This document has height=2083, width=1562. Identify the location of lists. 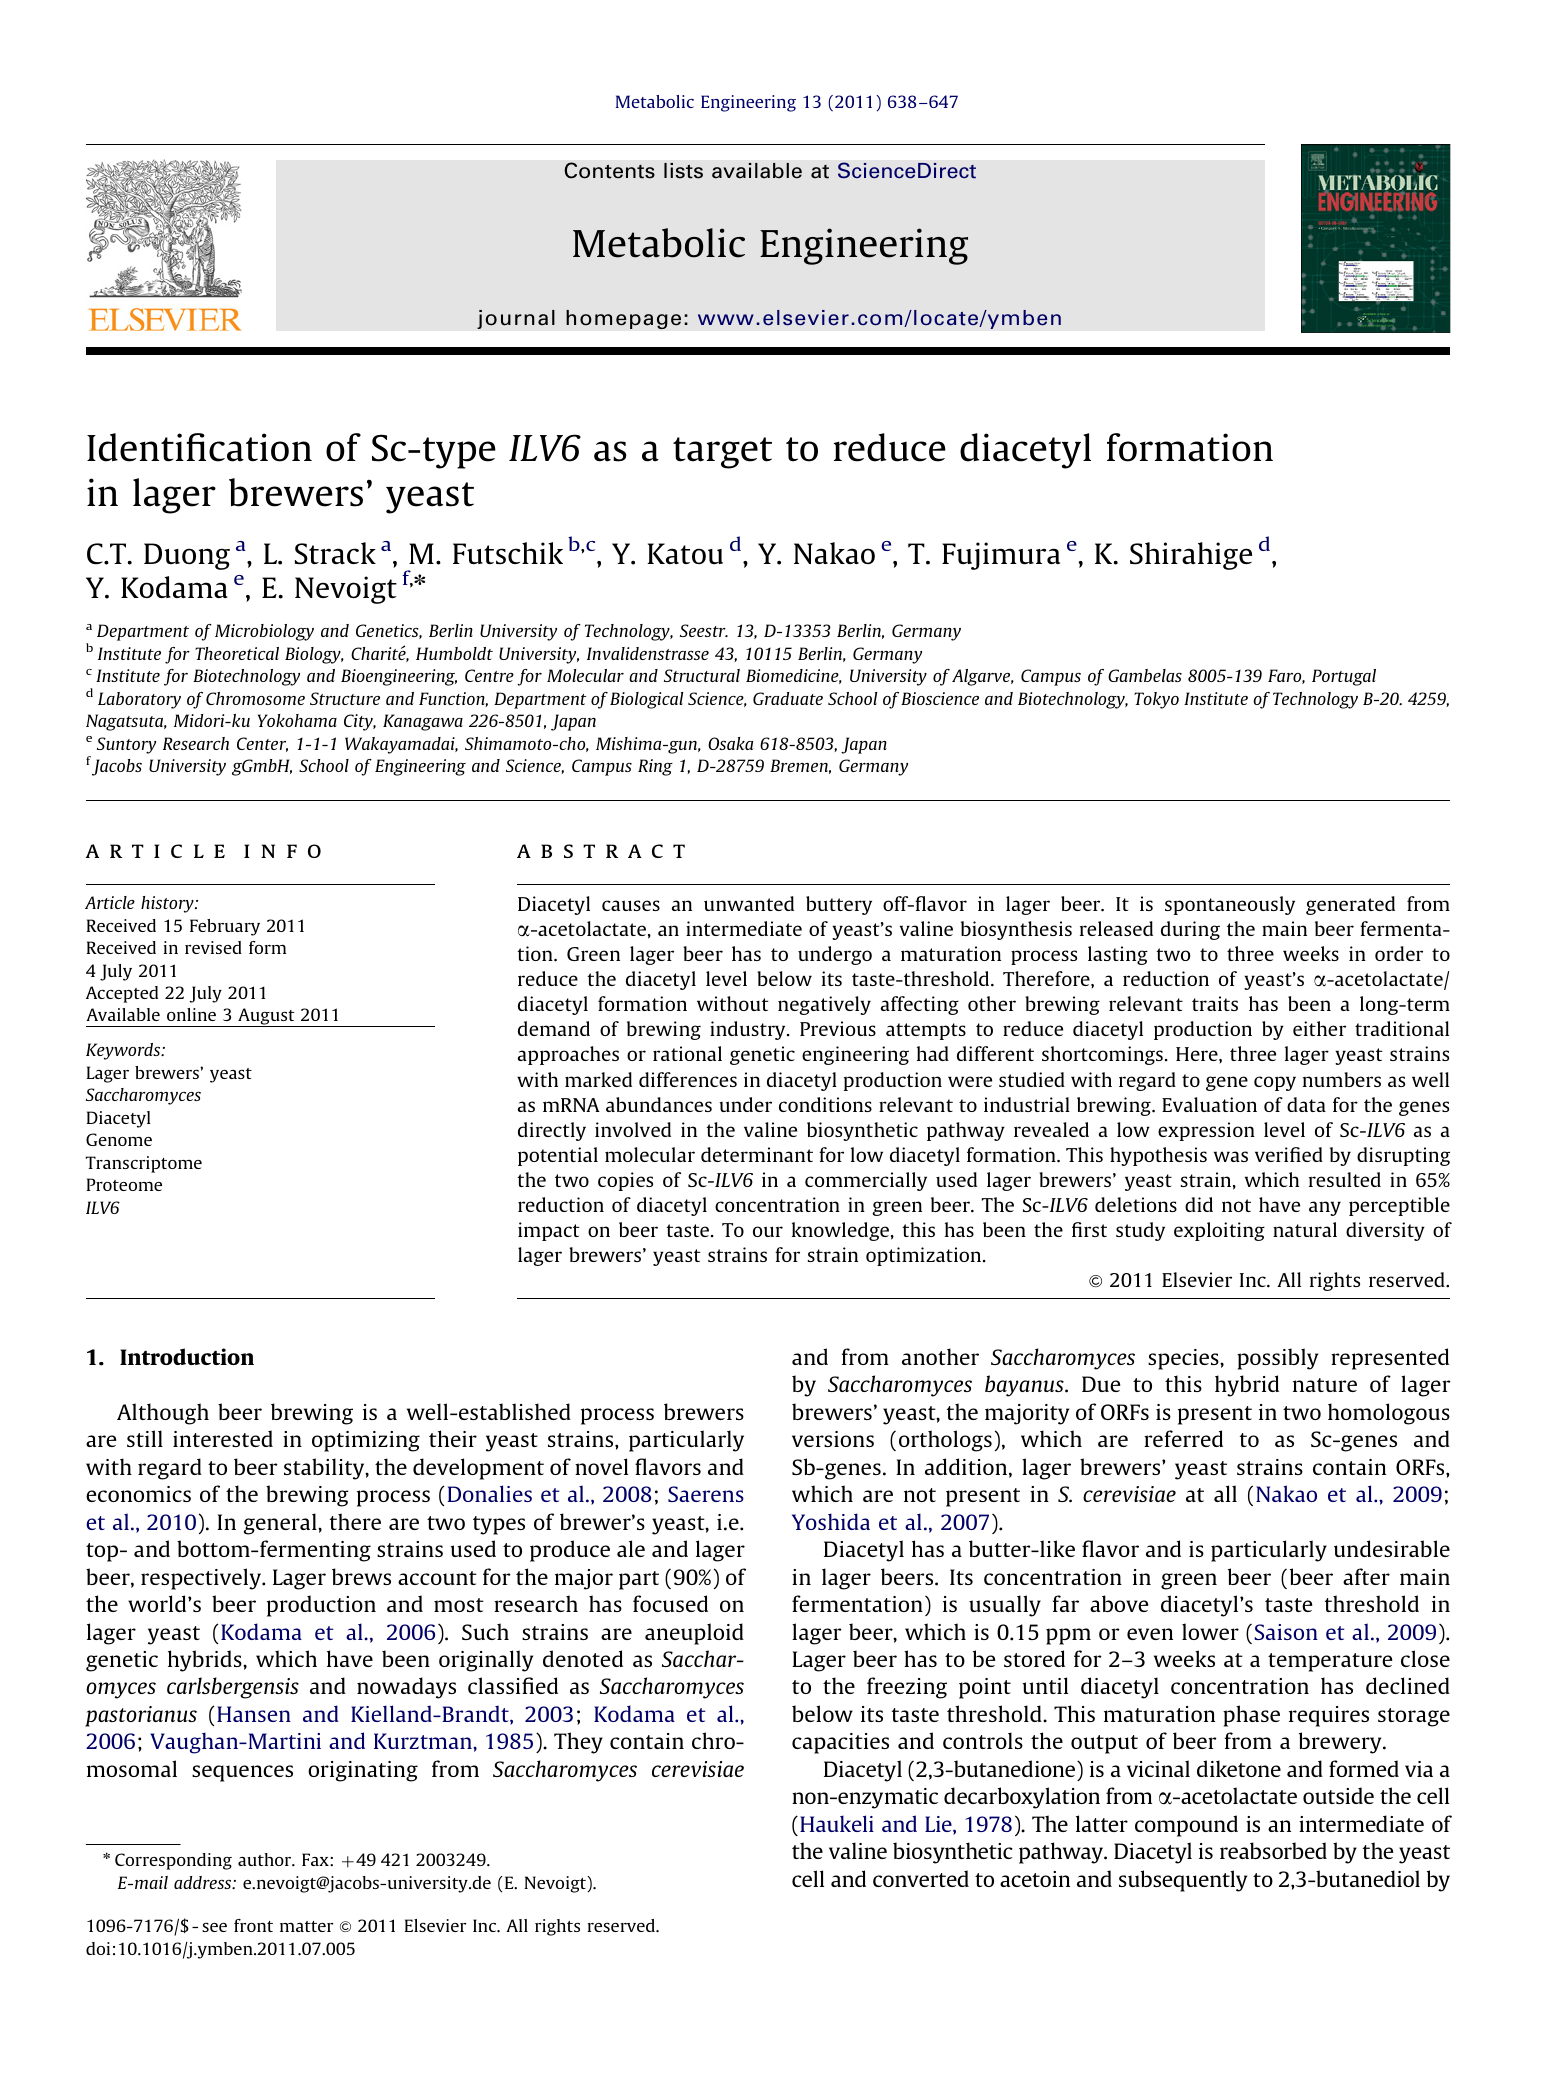
(683, 171).
